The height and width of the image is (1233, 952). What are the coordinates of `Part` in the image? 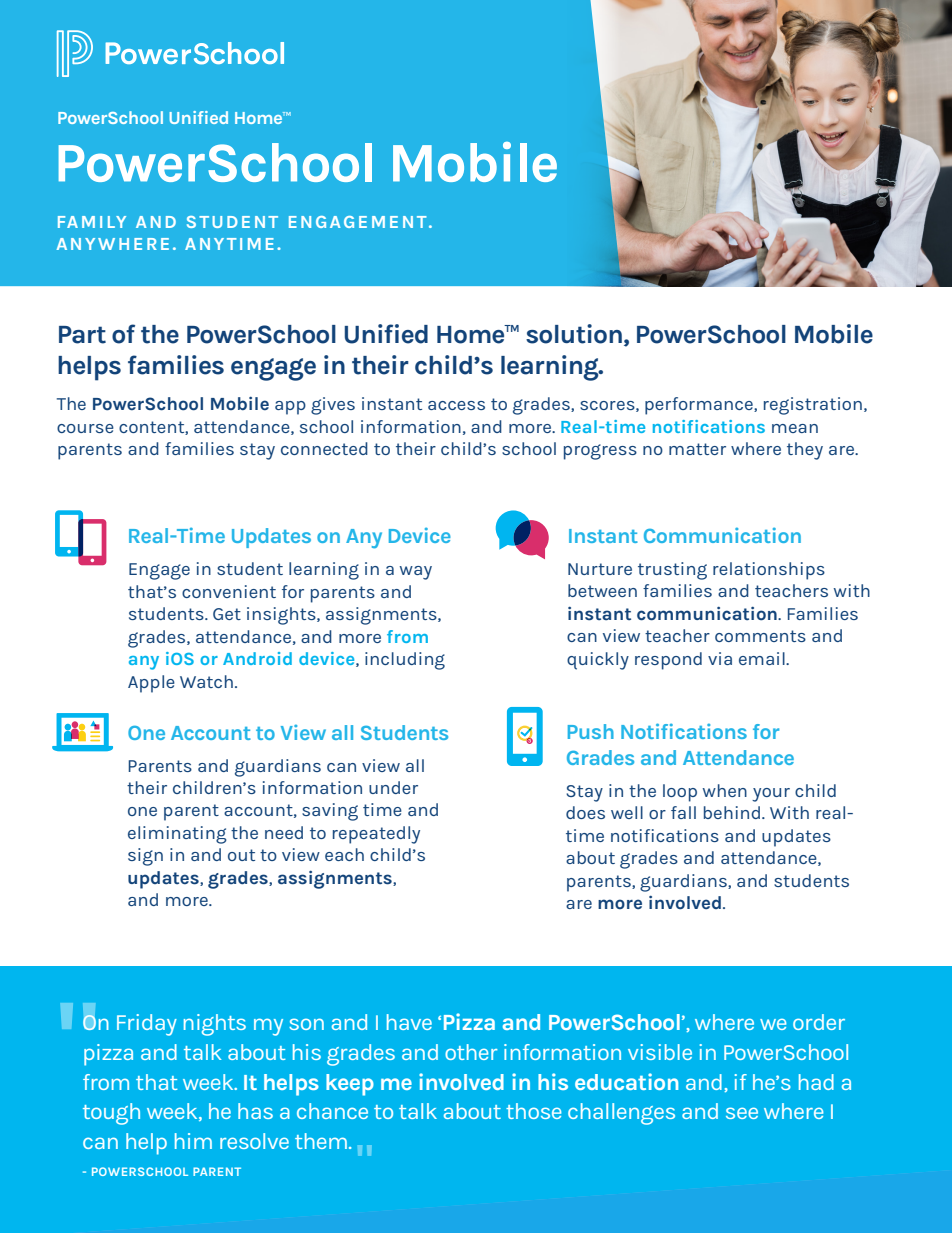 It's located at (82, 335).
